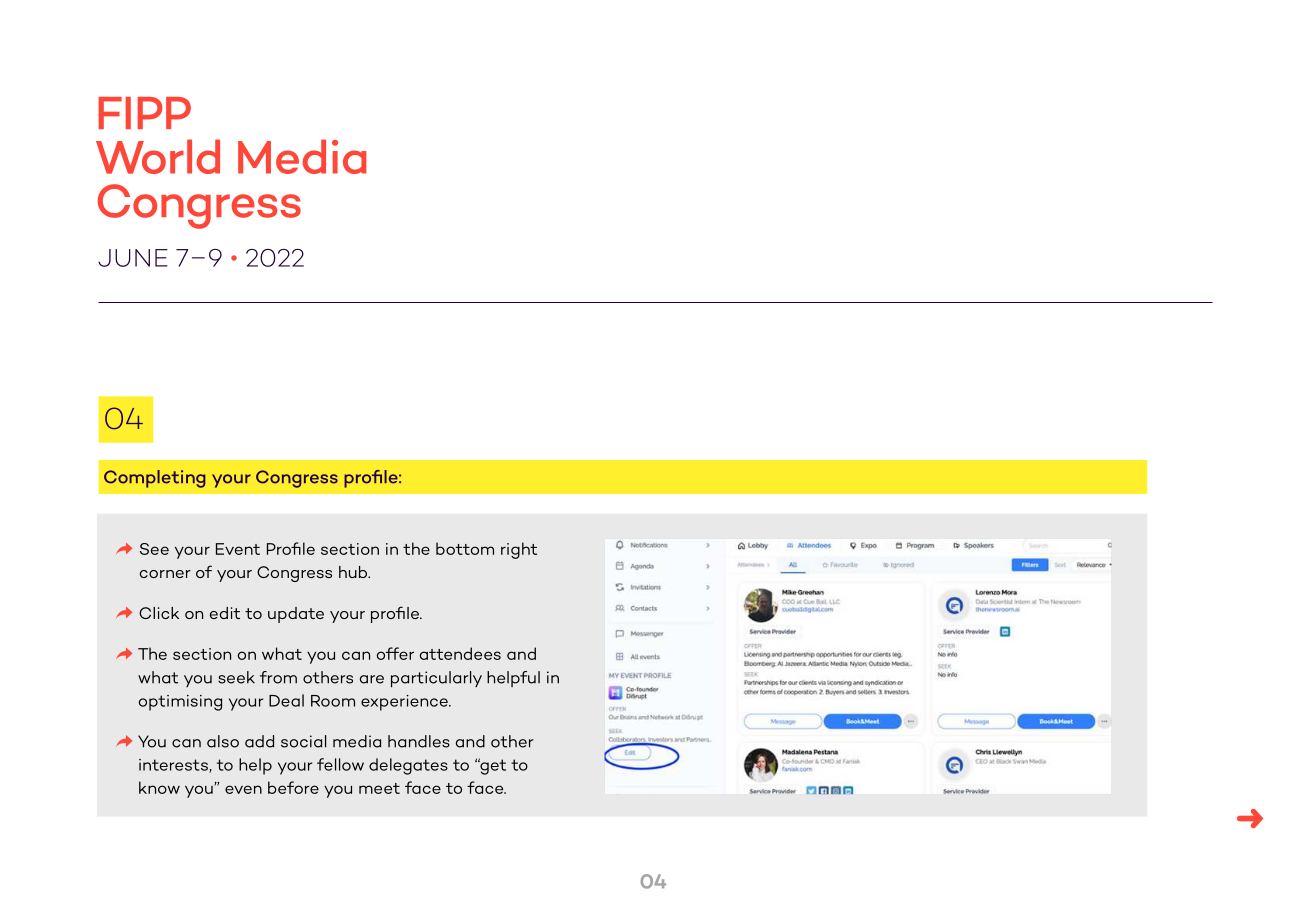 The image size is (1308, 924). I want to click on corner, so click(165, 574).
